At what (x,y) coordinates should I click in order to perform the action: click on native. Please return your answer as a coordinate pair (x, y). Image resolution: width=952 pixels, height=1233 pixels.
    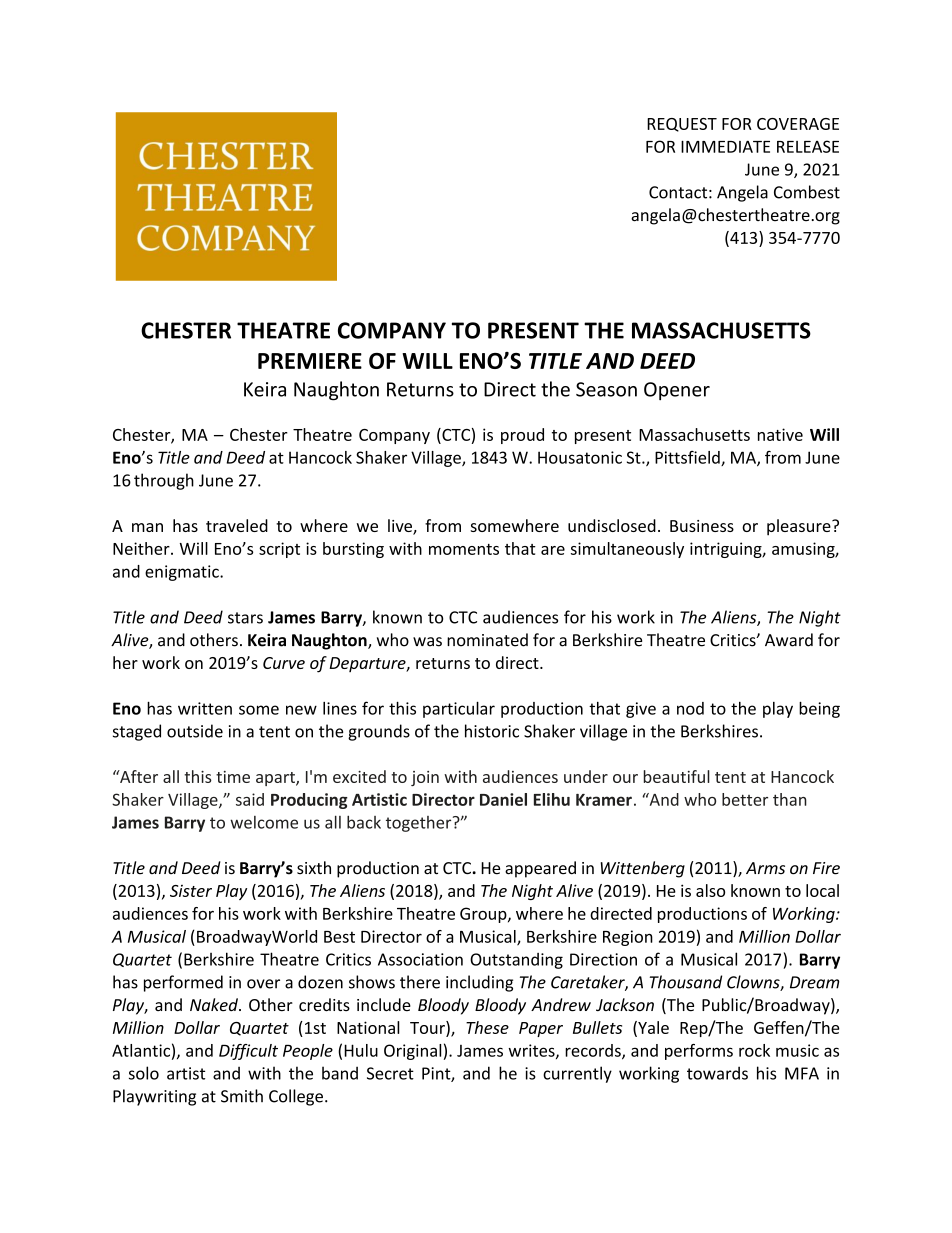
    Looking at the image, I should click on (780, 434).
